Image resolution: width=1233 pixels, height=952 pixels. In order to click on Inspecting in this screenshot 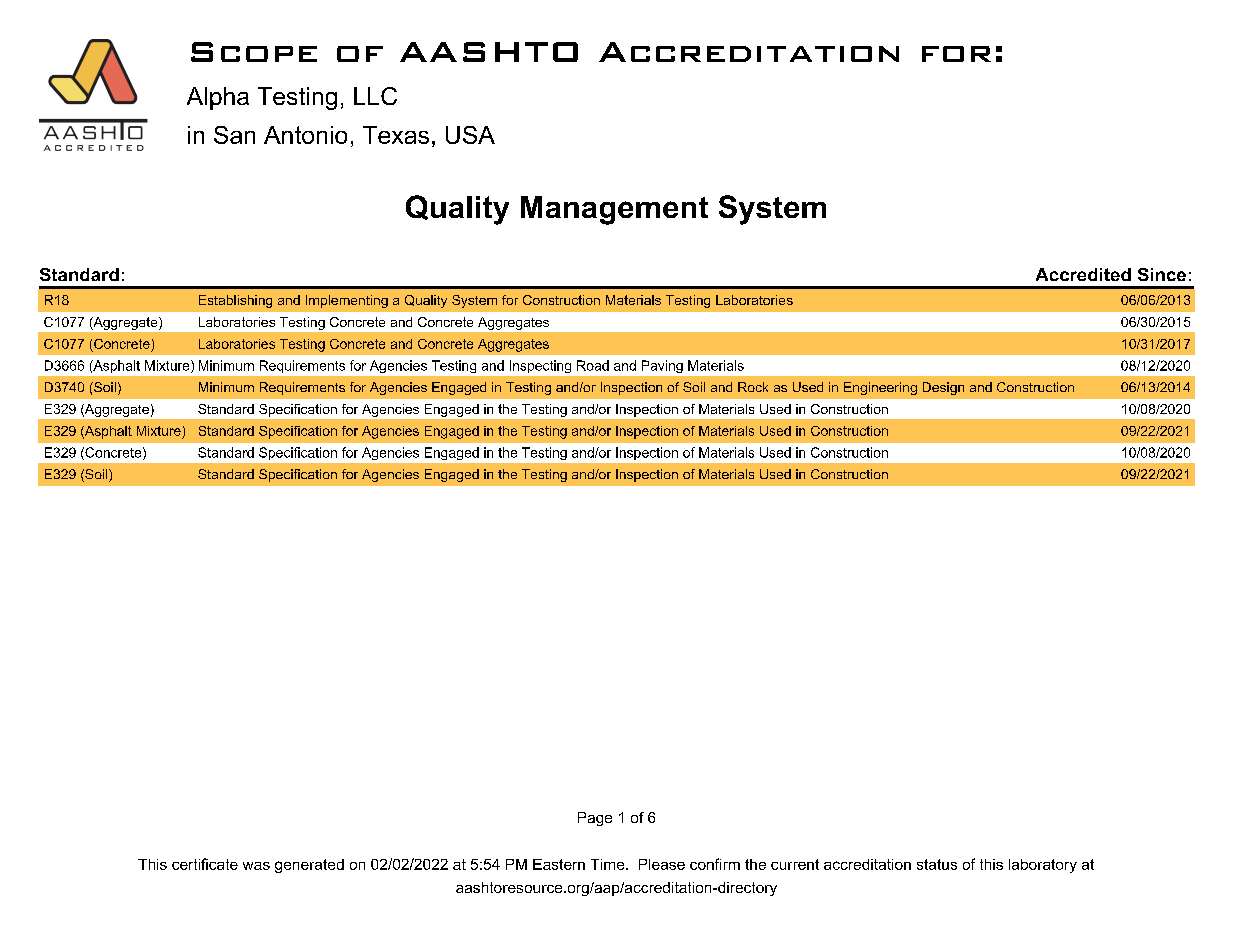, I will do `click(540, 366)`.
